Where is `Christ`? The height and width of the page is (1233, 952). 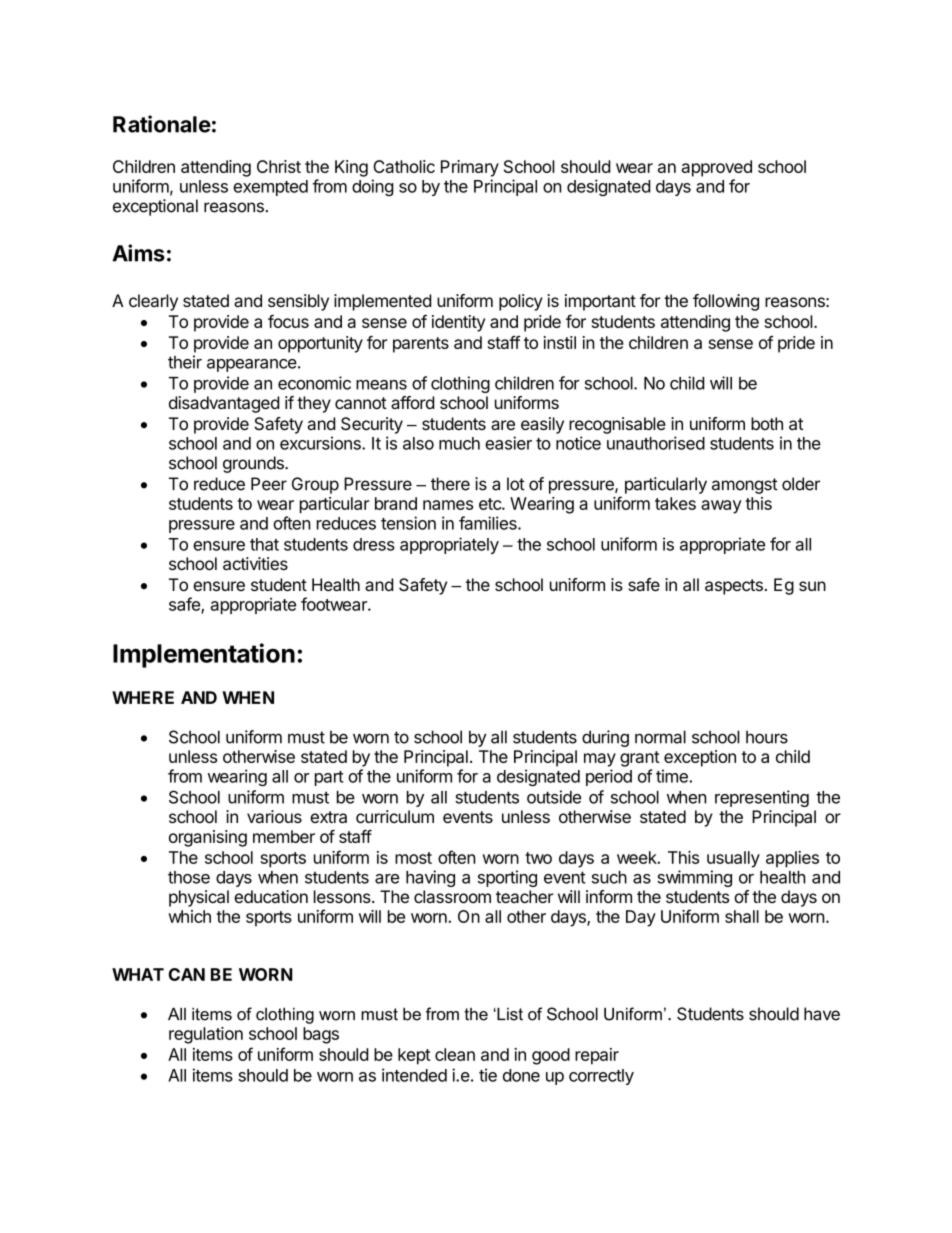 Christ is located at coordinates (279, 166).
